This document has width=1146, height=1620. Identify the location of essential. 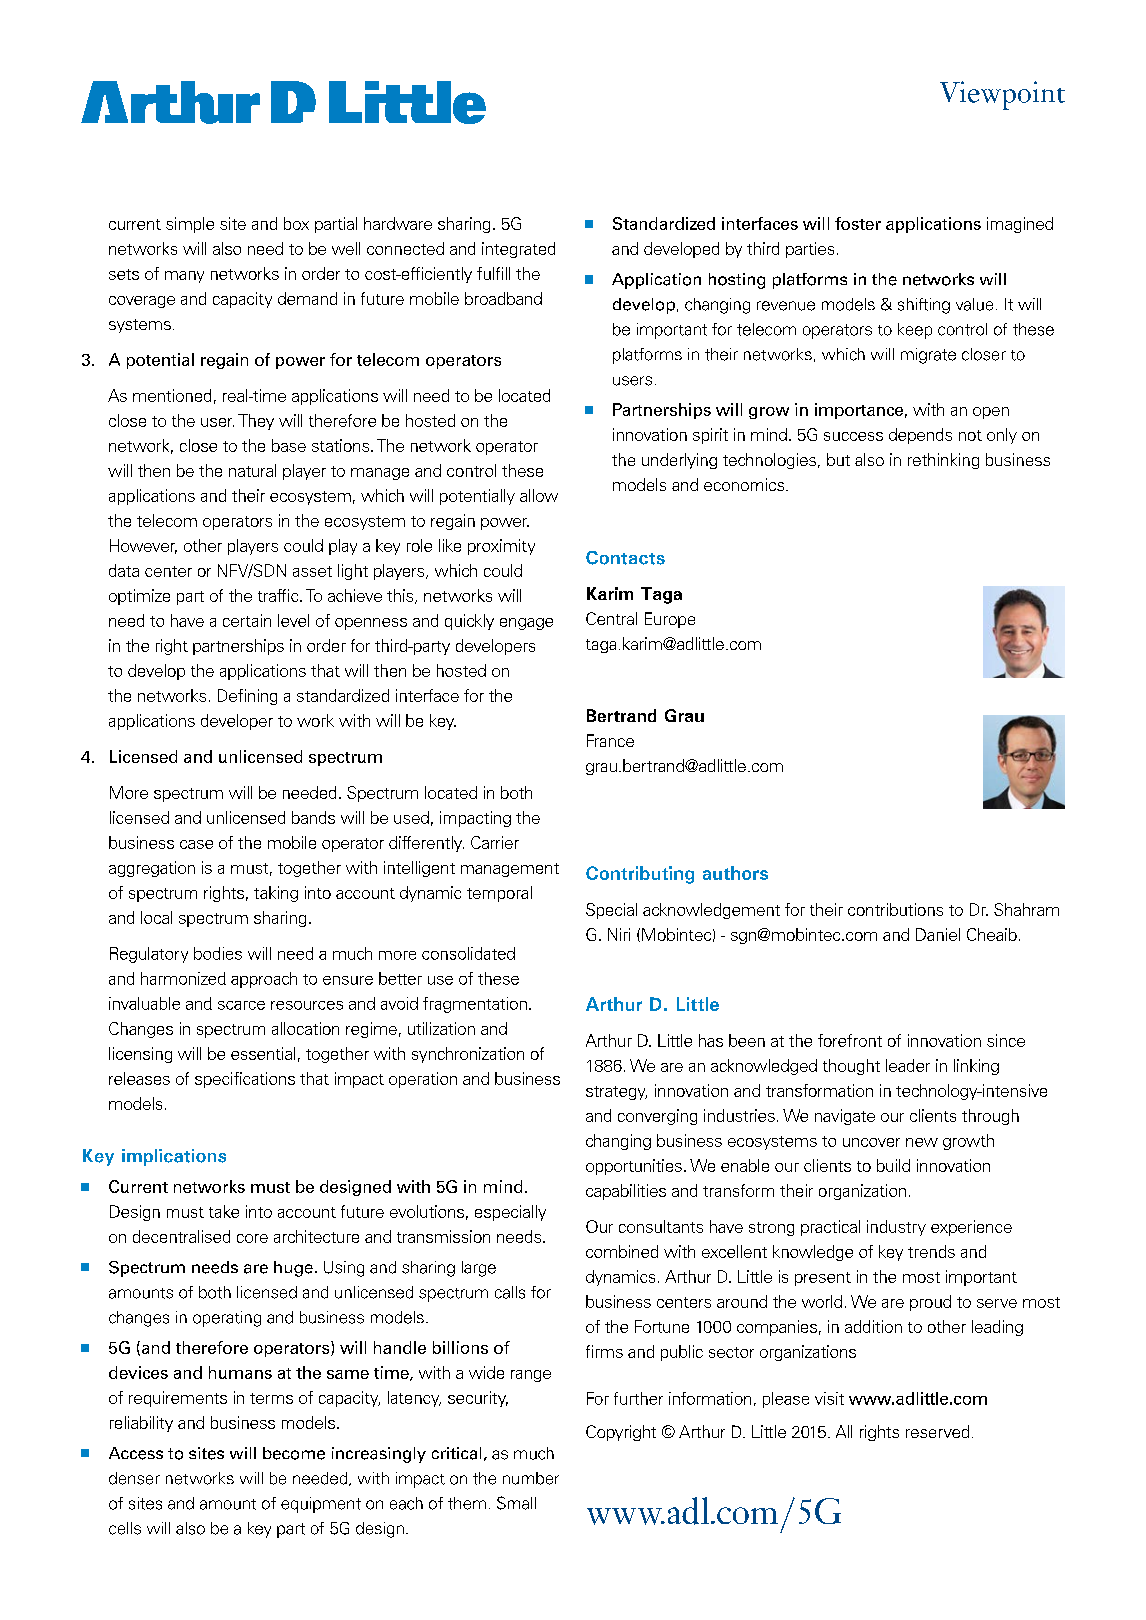
(263, 1053).
